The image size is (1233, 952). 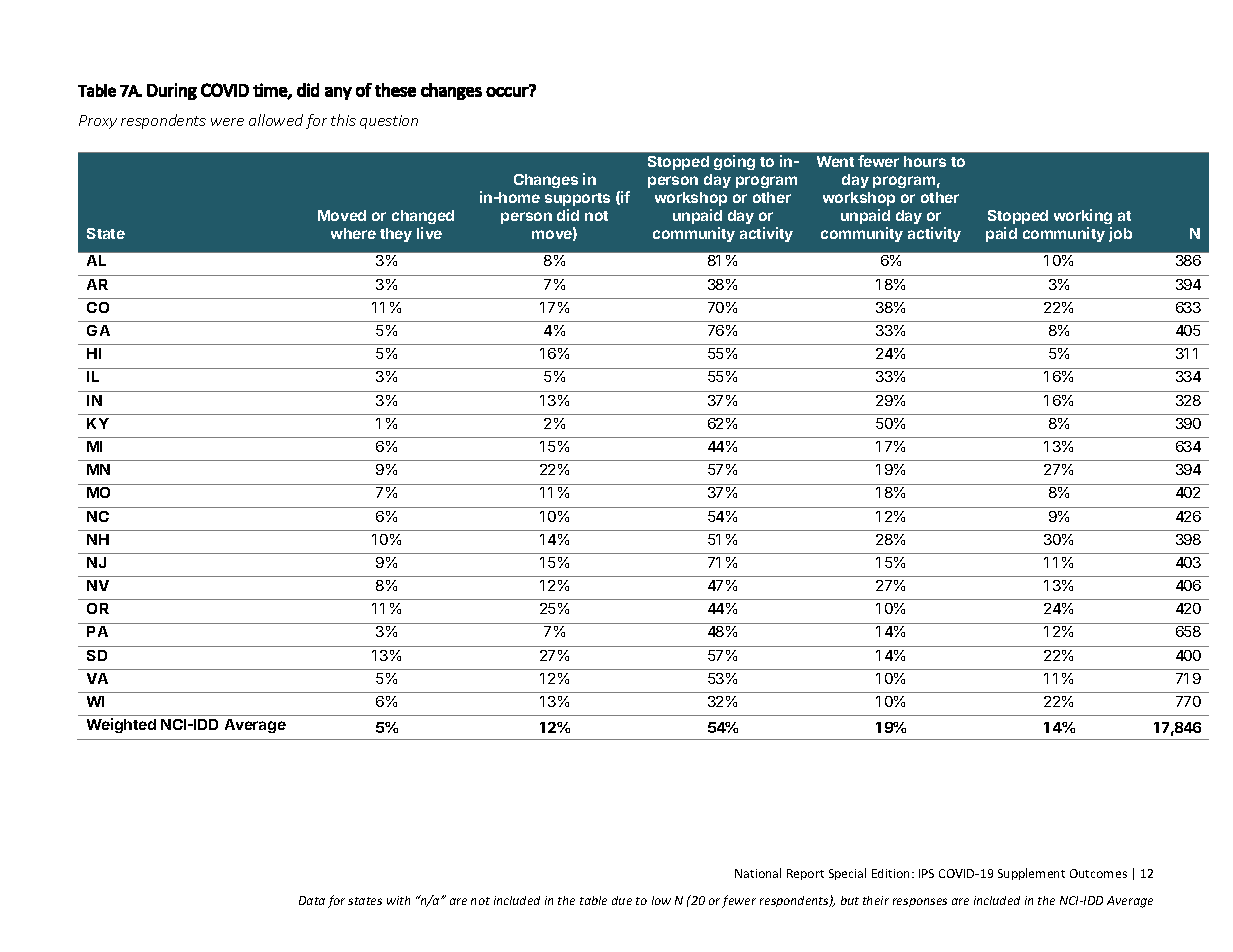 What do you see at coordinates (1120, 234) in the document?
I see `job` at bounding box center [1120, 234].
